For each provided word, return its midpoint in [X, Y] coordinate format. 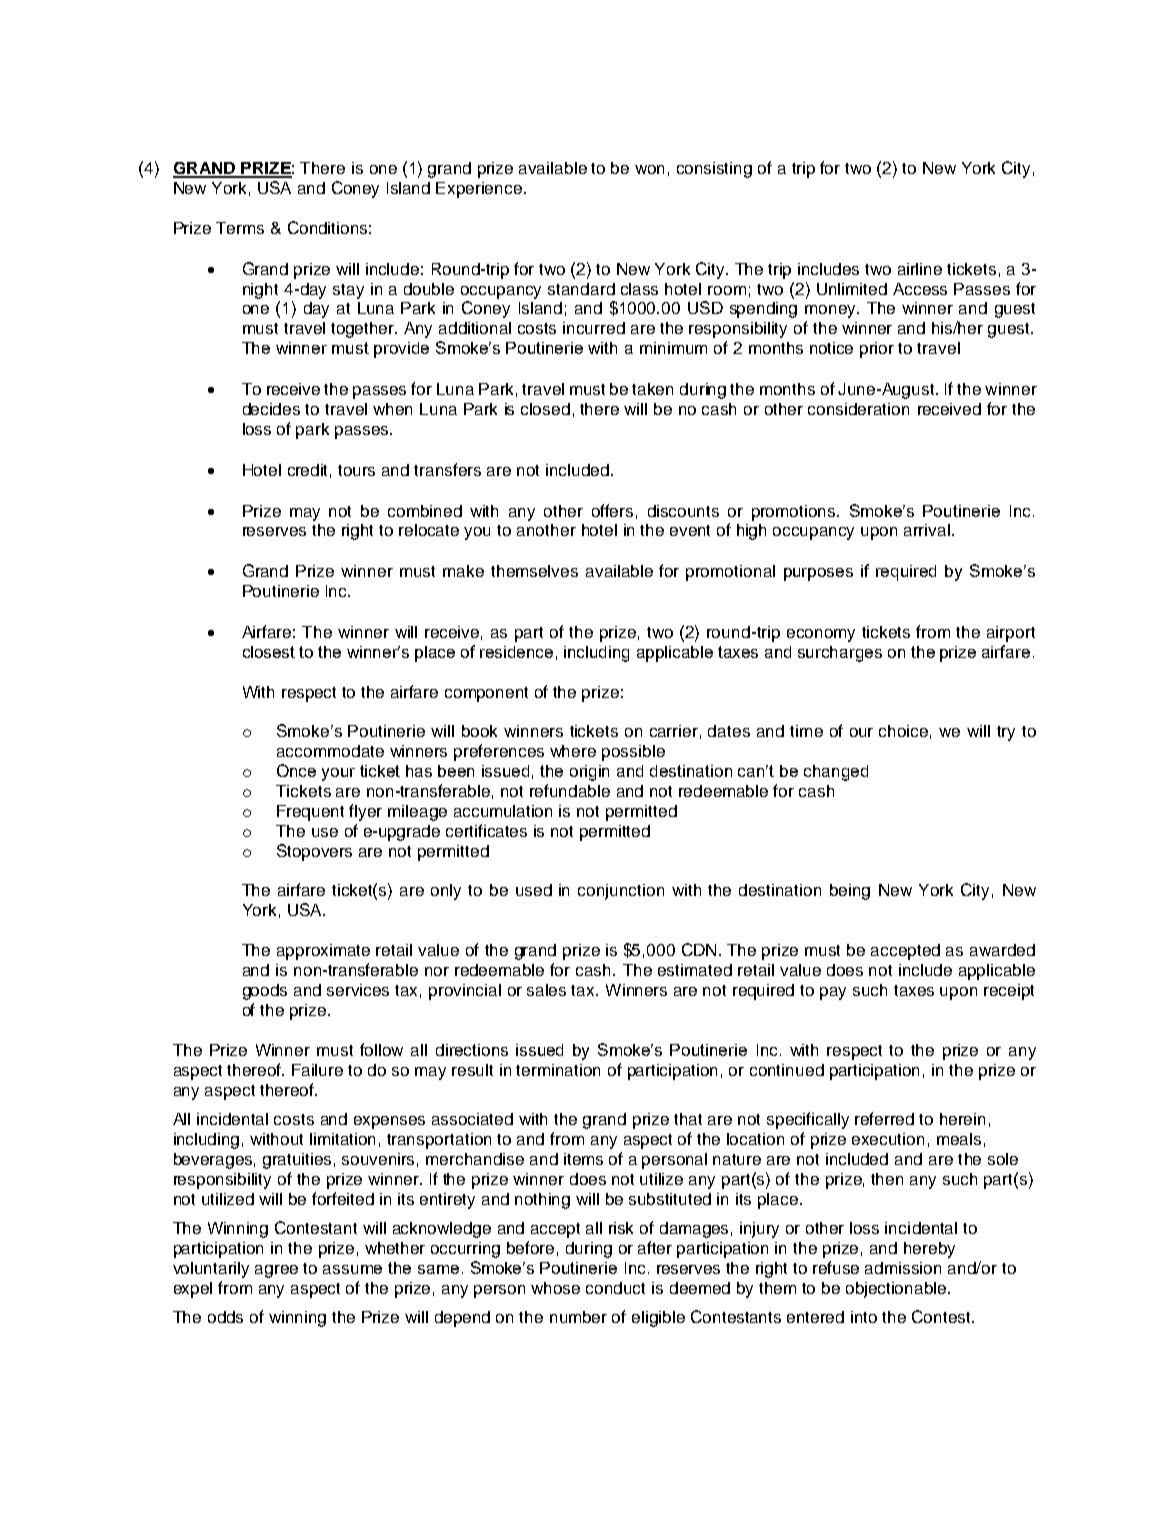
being [850, 892]
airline [920, 269]
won [649, 169]
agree [276, 1271]
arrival [927, 530]
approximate [323, 952]
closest [269, 652]
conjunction [621, 892]
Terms [240, 228]
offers [612, 510]
